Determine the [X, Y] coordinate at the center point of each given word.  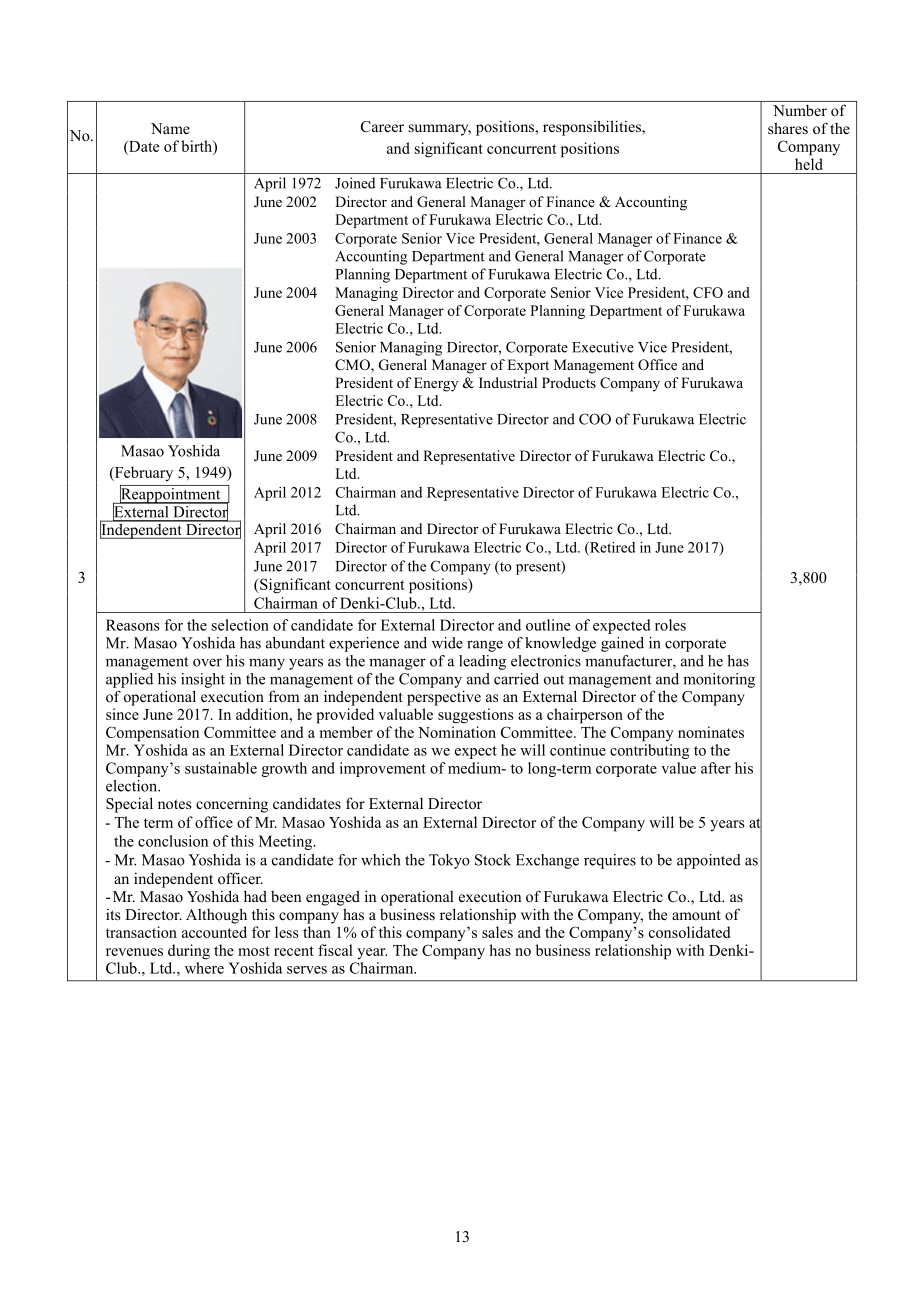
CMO [353, 366]
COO [595, 419]
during [189, 952]
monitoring [719, 680]
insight [203, 680]
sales [497, 932]
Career [382, 127]
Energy [436, 384]
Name [170, 128]
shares [788, 128]
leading [482, 662]
